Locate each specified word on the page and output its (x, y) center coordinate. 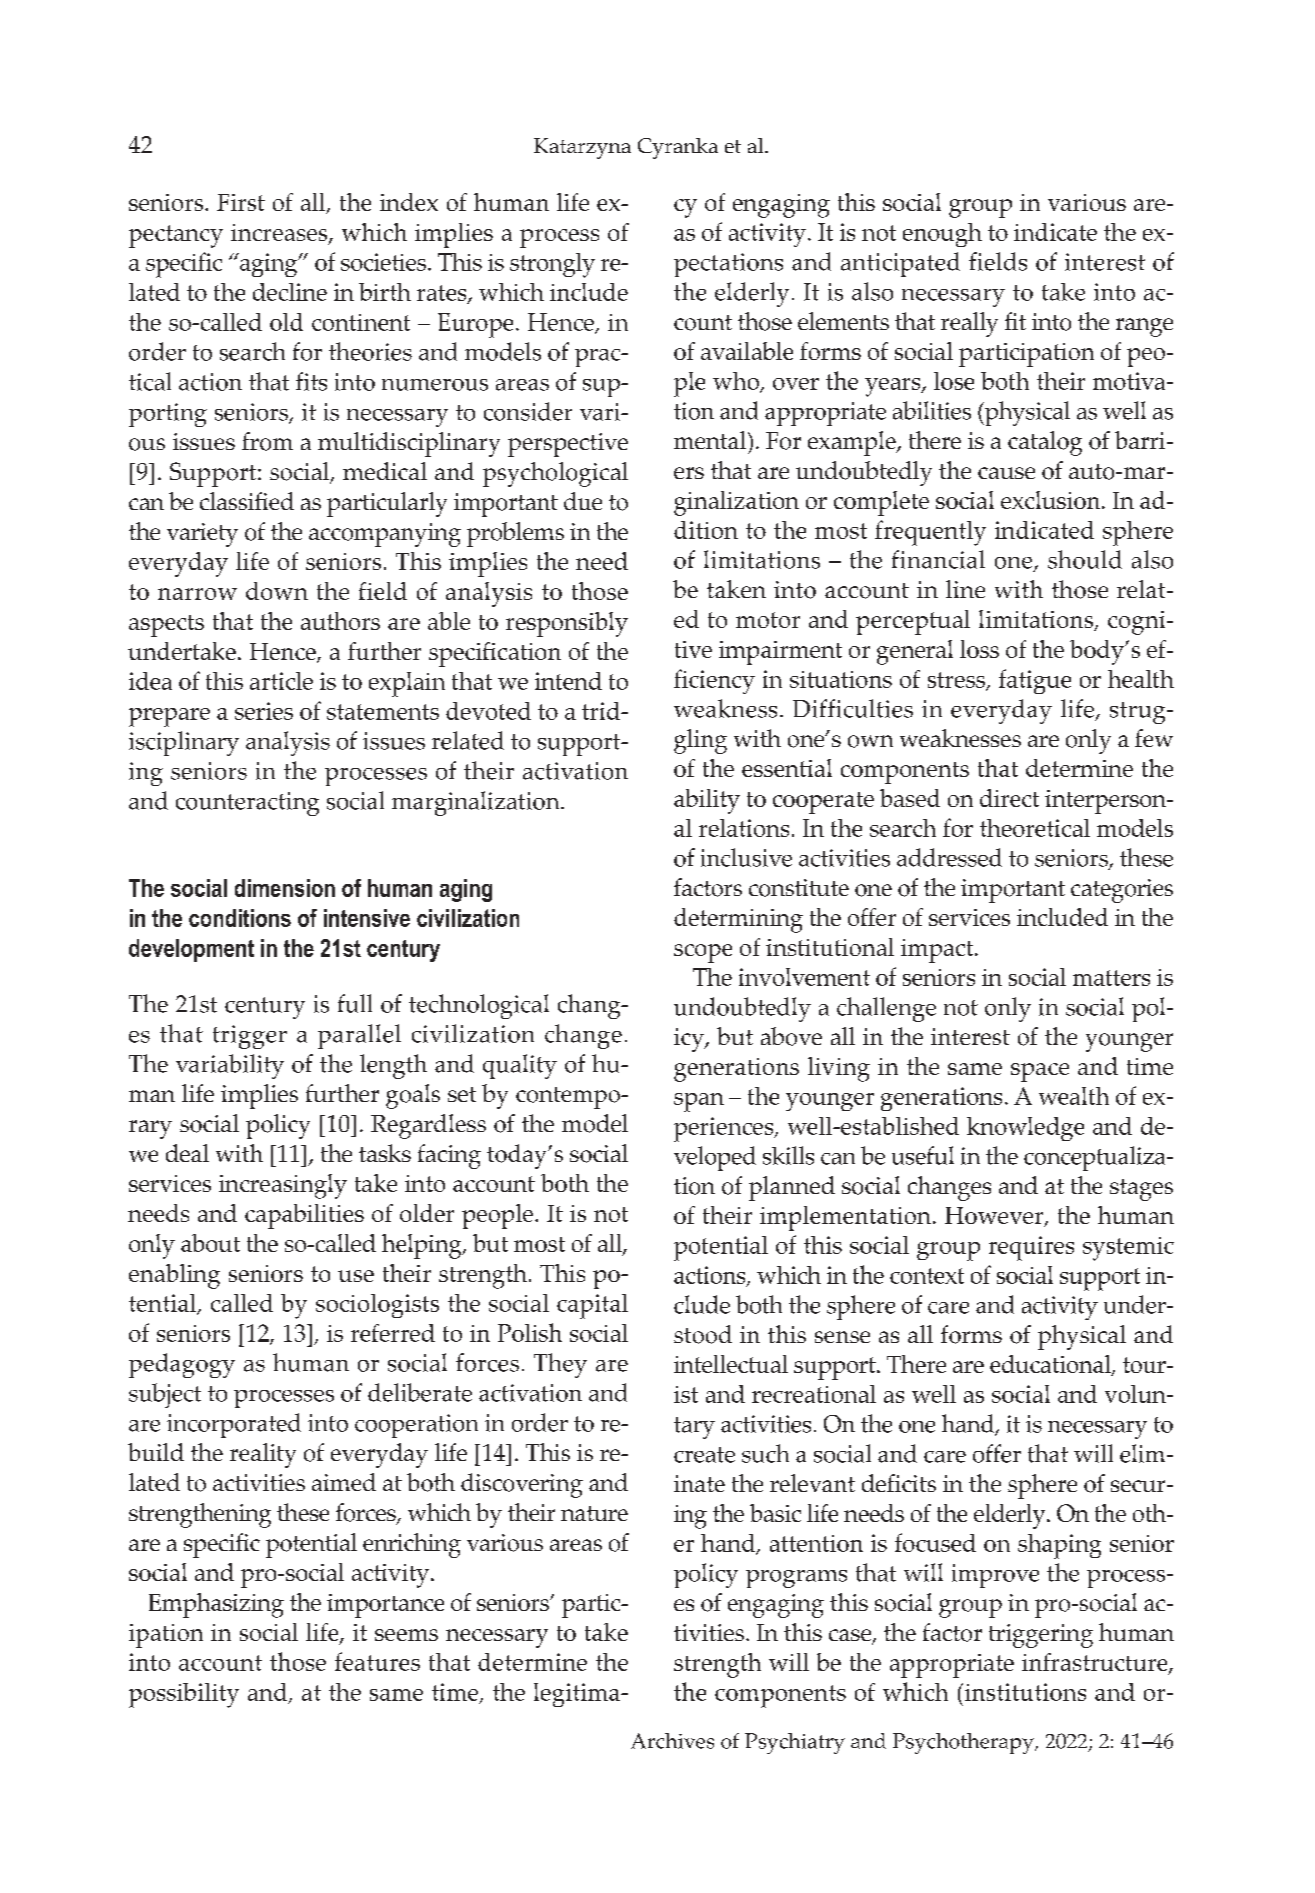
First (241, 202)
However (995, 1217)
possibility (184, 1695)
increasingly (283, 1186)
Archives (672, 1741)
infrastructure (1096, 1663)
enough (942, 235)
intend (568, 681)
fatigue (1035, 681)
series (264, 711)
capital (592, 1306)
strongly (552, 265)
